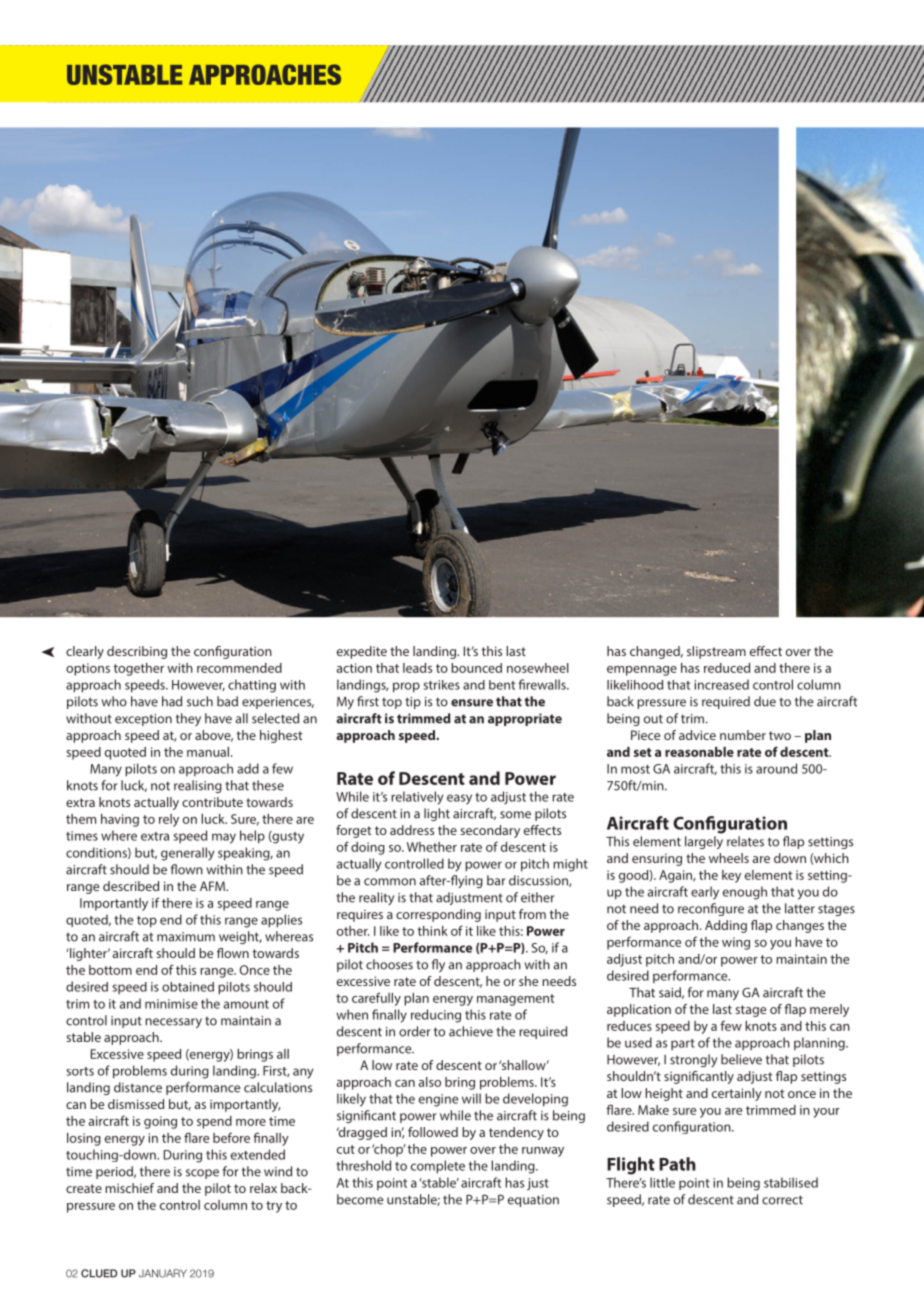  I want to click on correct, so click(782, 1200).
